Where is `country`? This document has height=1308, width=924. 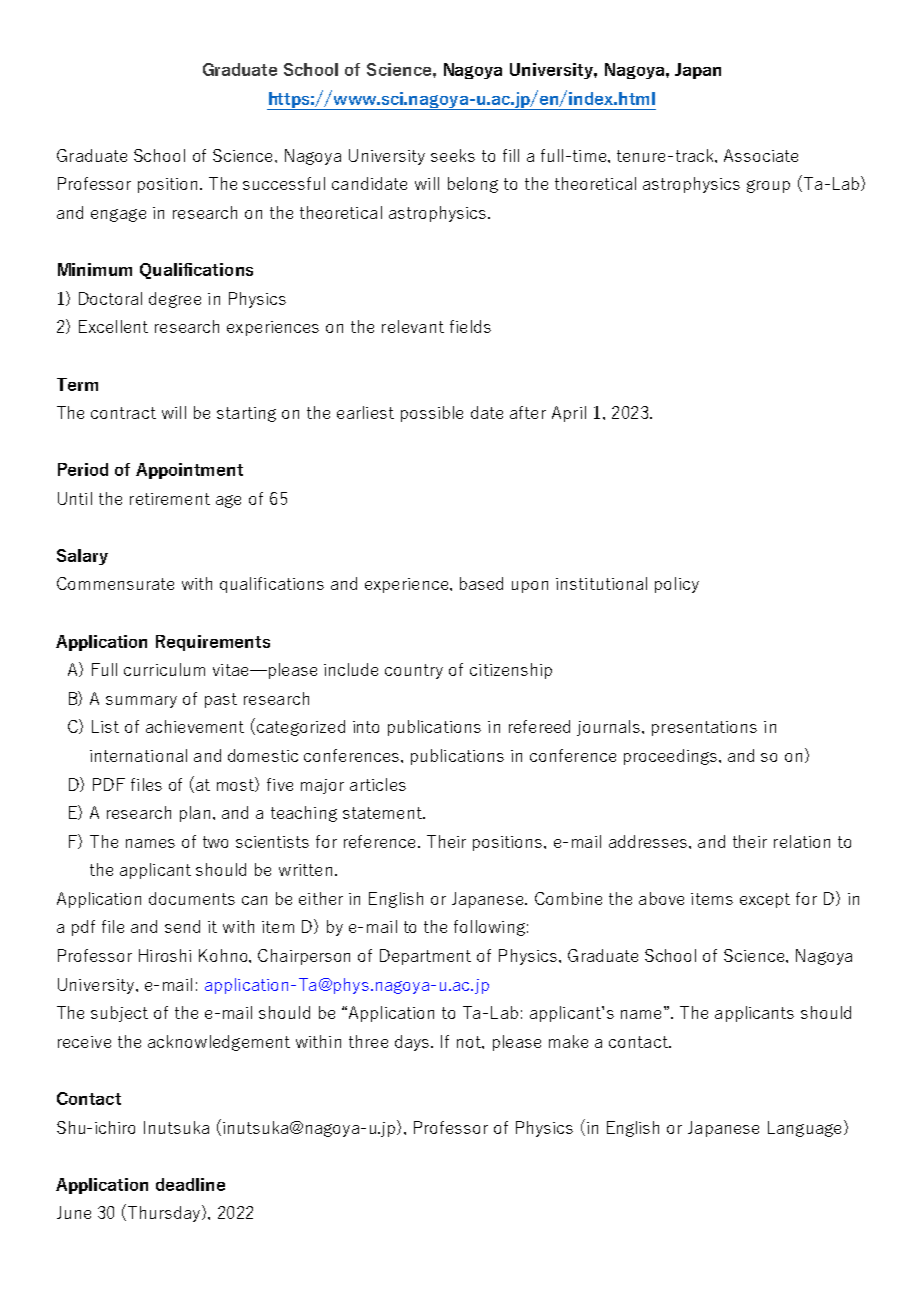 country is located at coordinates (414, 671).
